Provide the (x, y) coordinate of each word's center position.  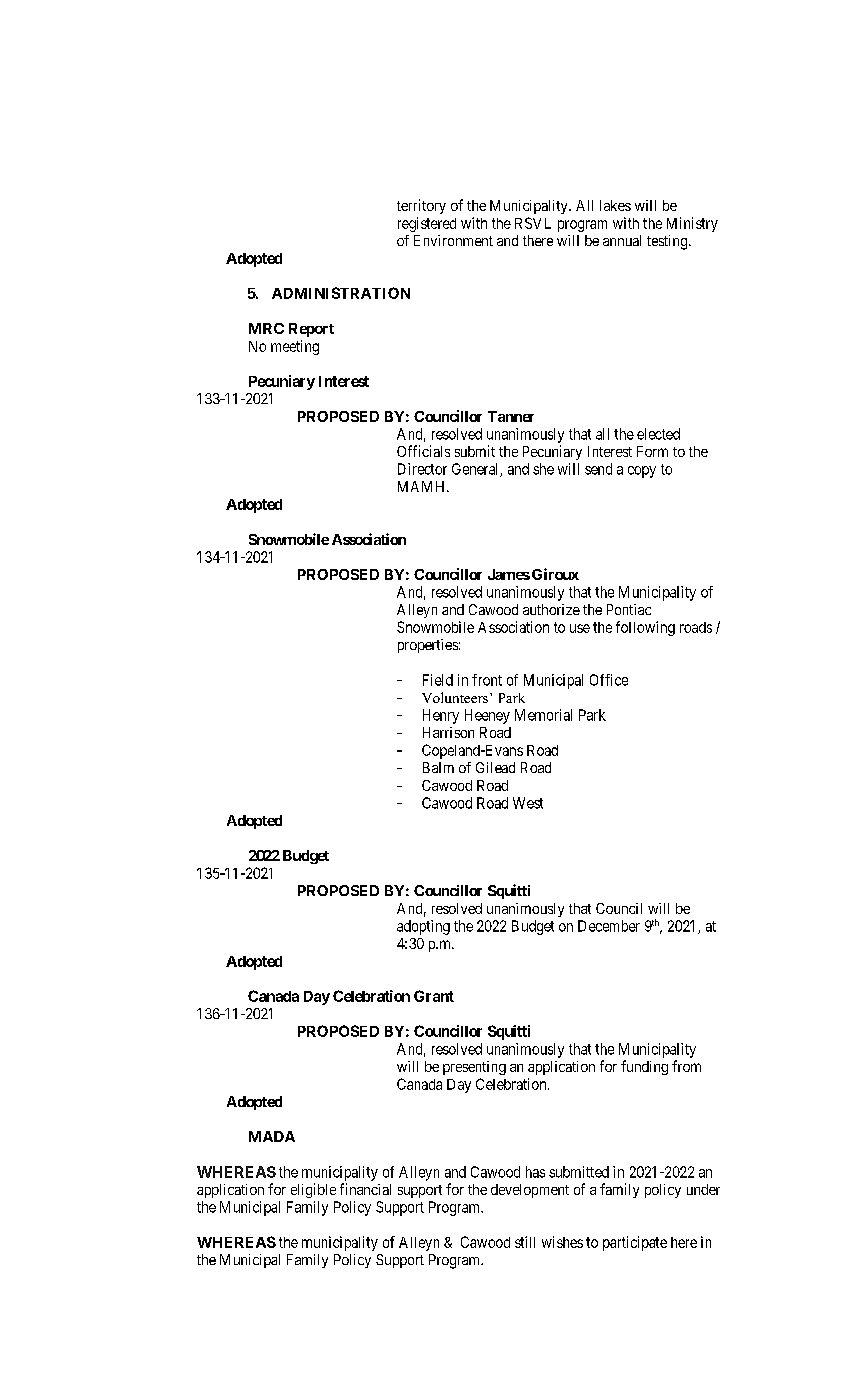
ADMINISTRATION (341, 293)
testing (668, 242)
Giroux (555, 574)
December (609, 926)
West (528, 803)
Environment (453, 240)
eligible (313, 1190)
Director (422, 469)
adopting (423, 927)
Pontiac (629, 609)
